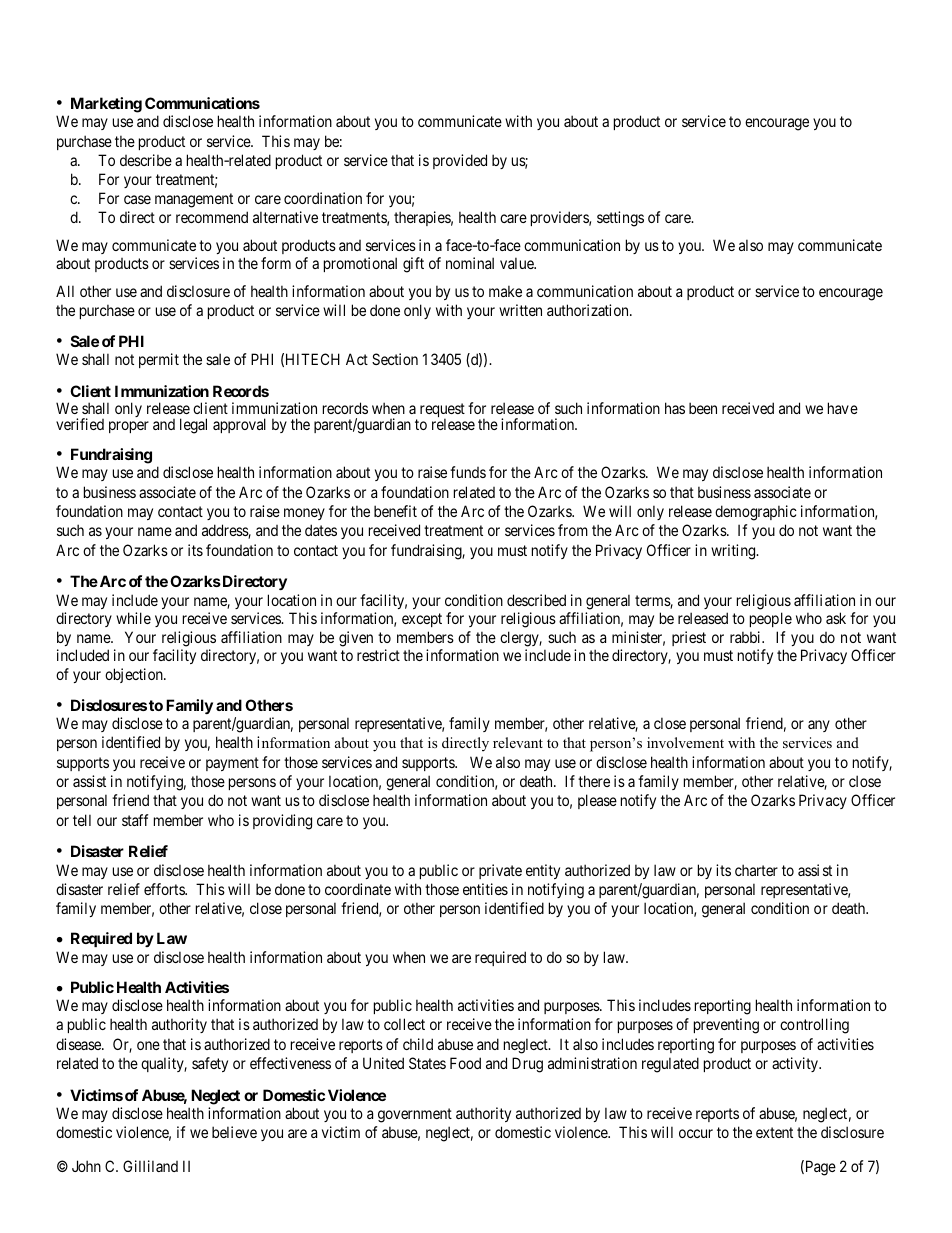  Describe the element at coordinates (135, 820) in the document. I see `staff` at that location.
